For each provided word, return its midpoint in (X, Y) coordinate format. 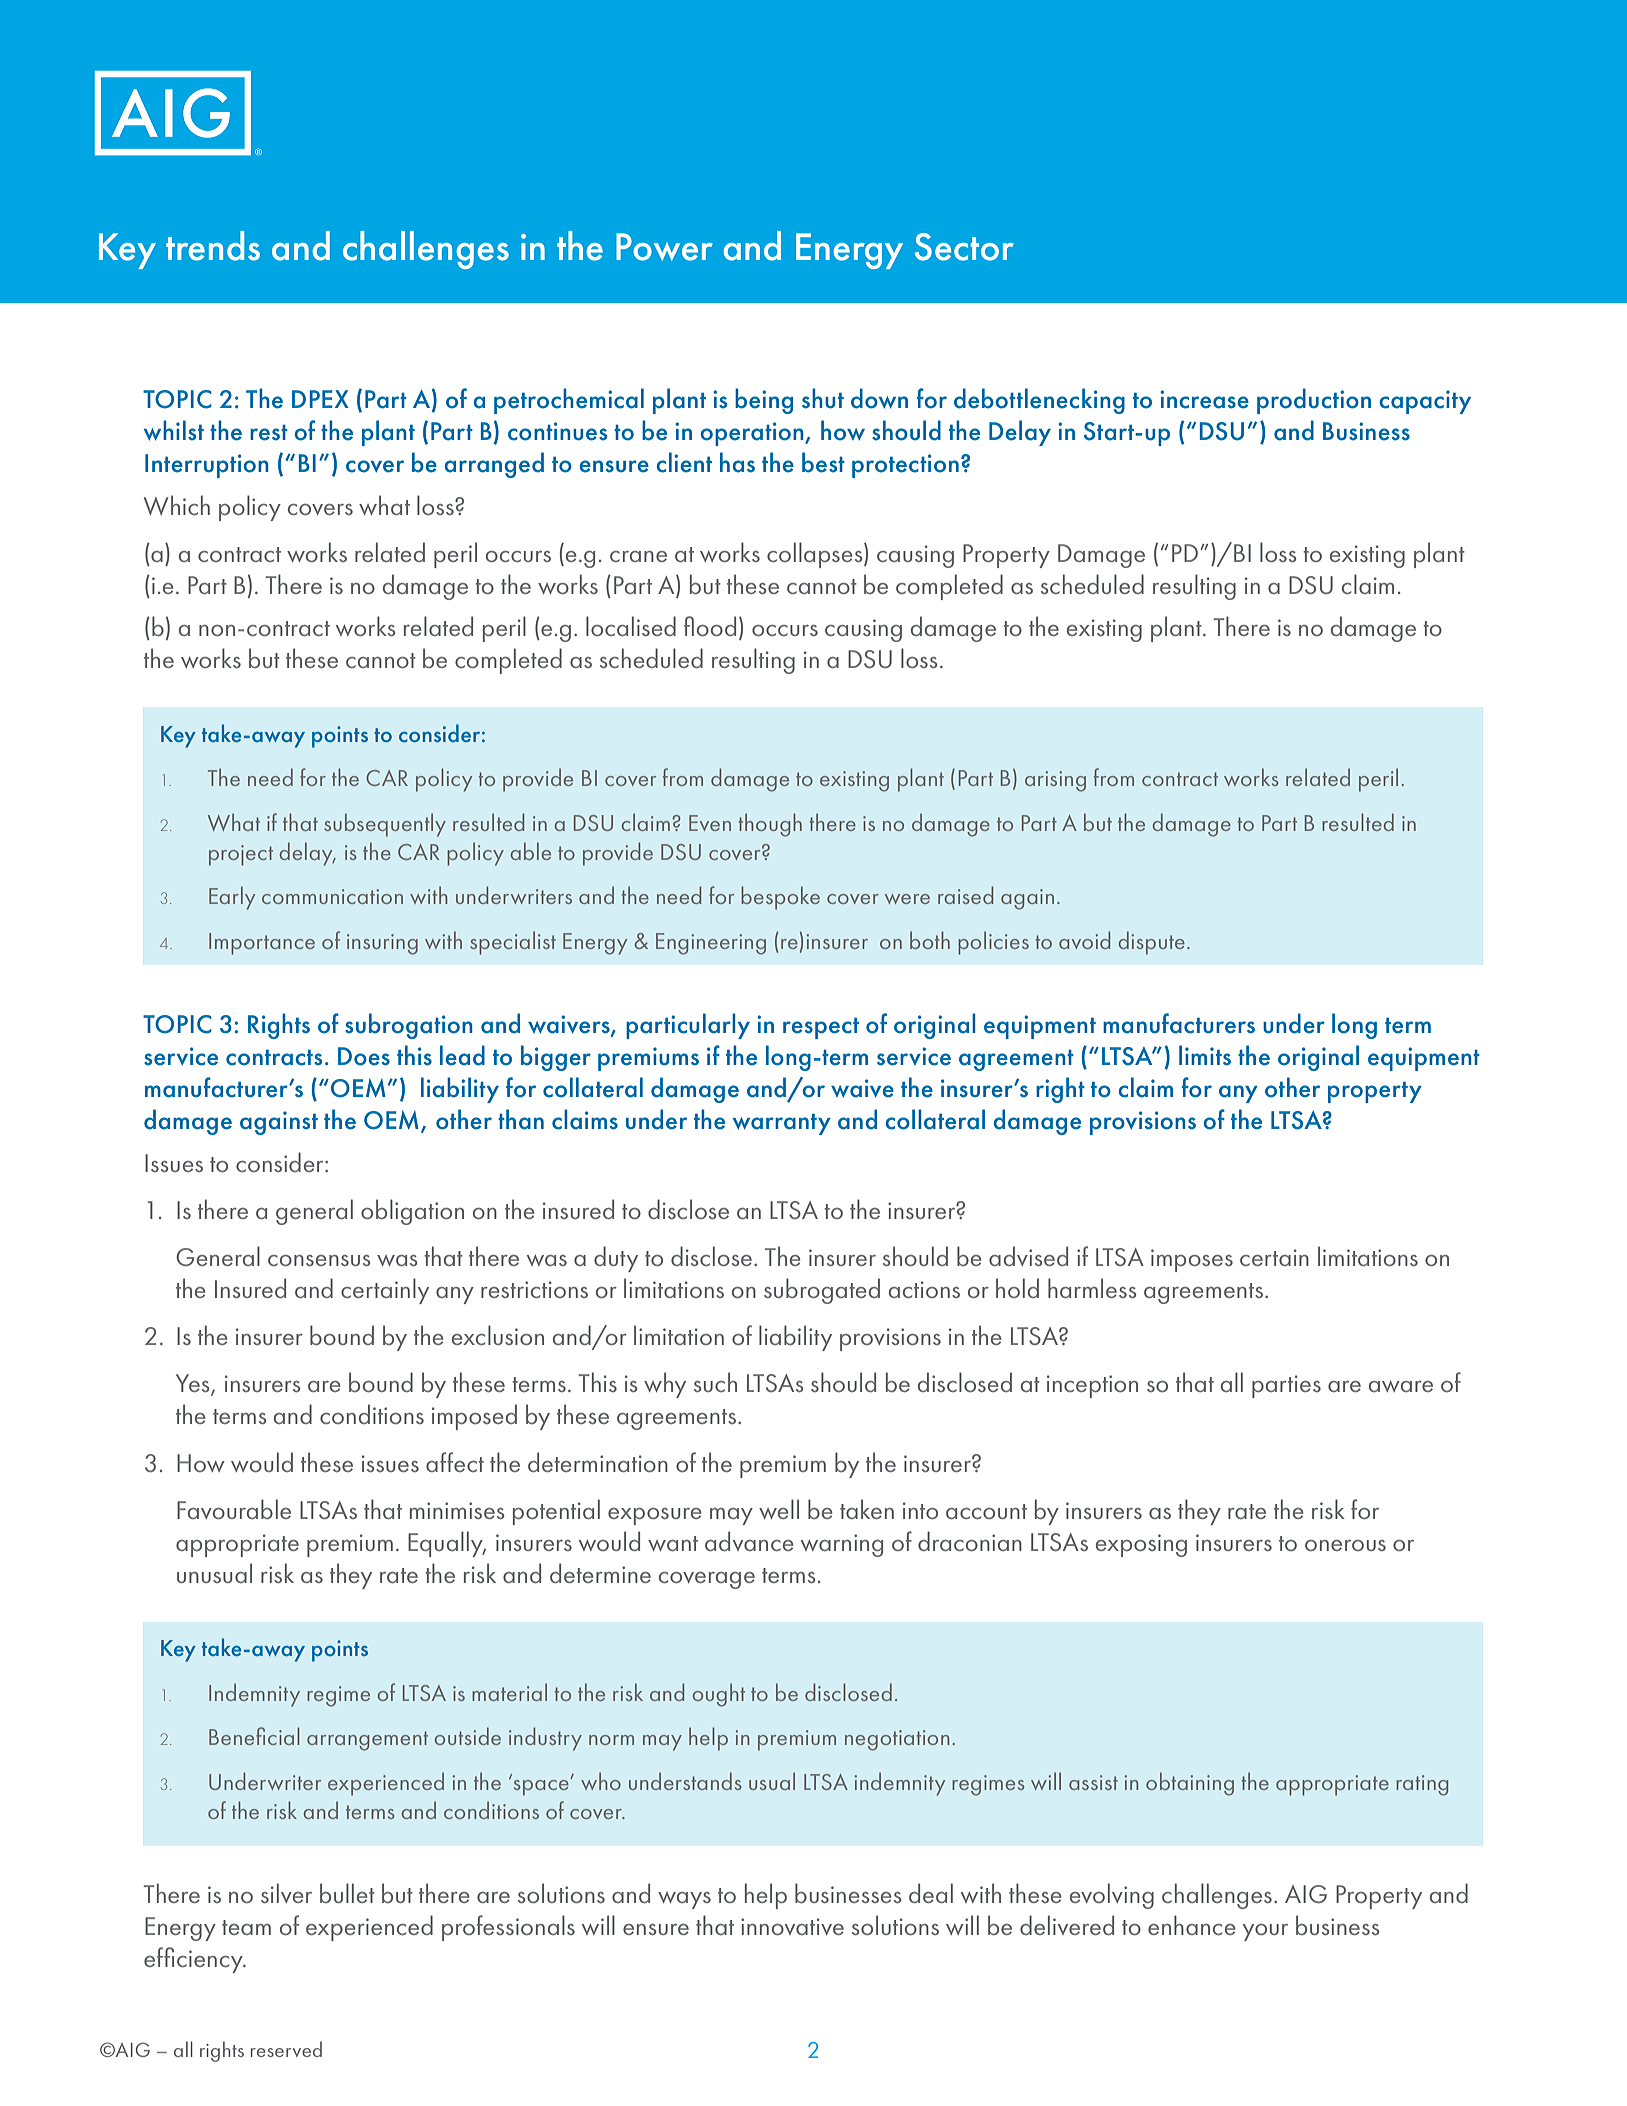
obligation (412, 1212)
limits (1205, 1055)
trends (213, 246)
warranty (782, 1124)
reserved (286, 2049)
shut (823, 398)
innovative (792, 1926)
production (1314, 401)
